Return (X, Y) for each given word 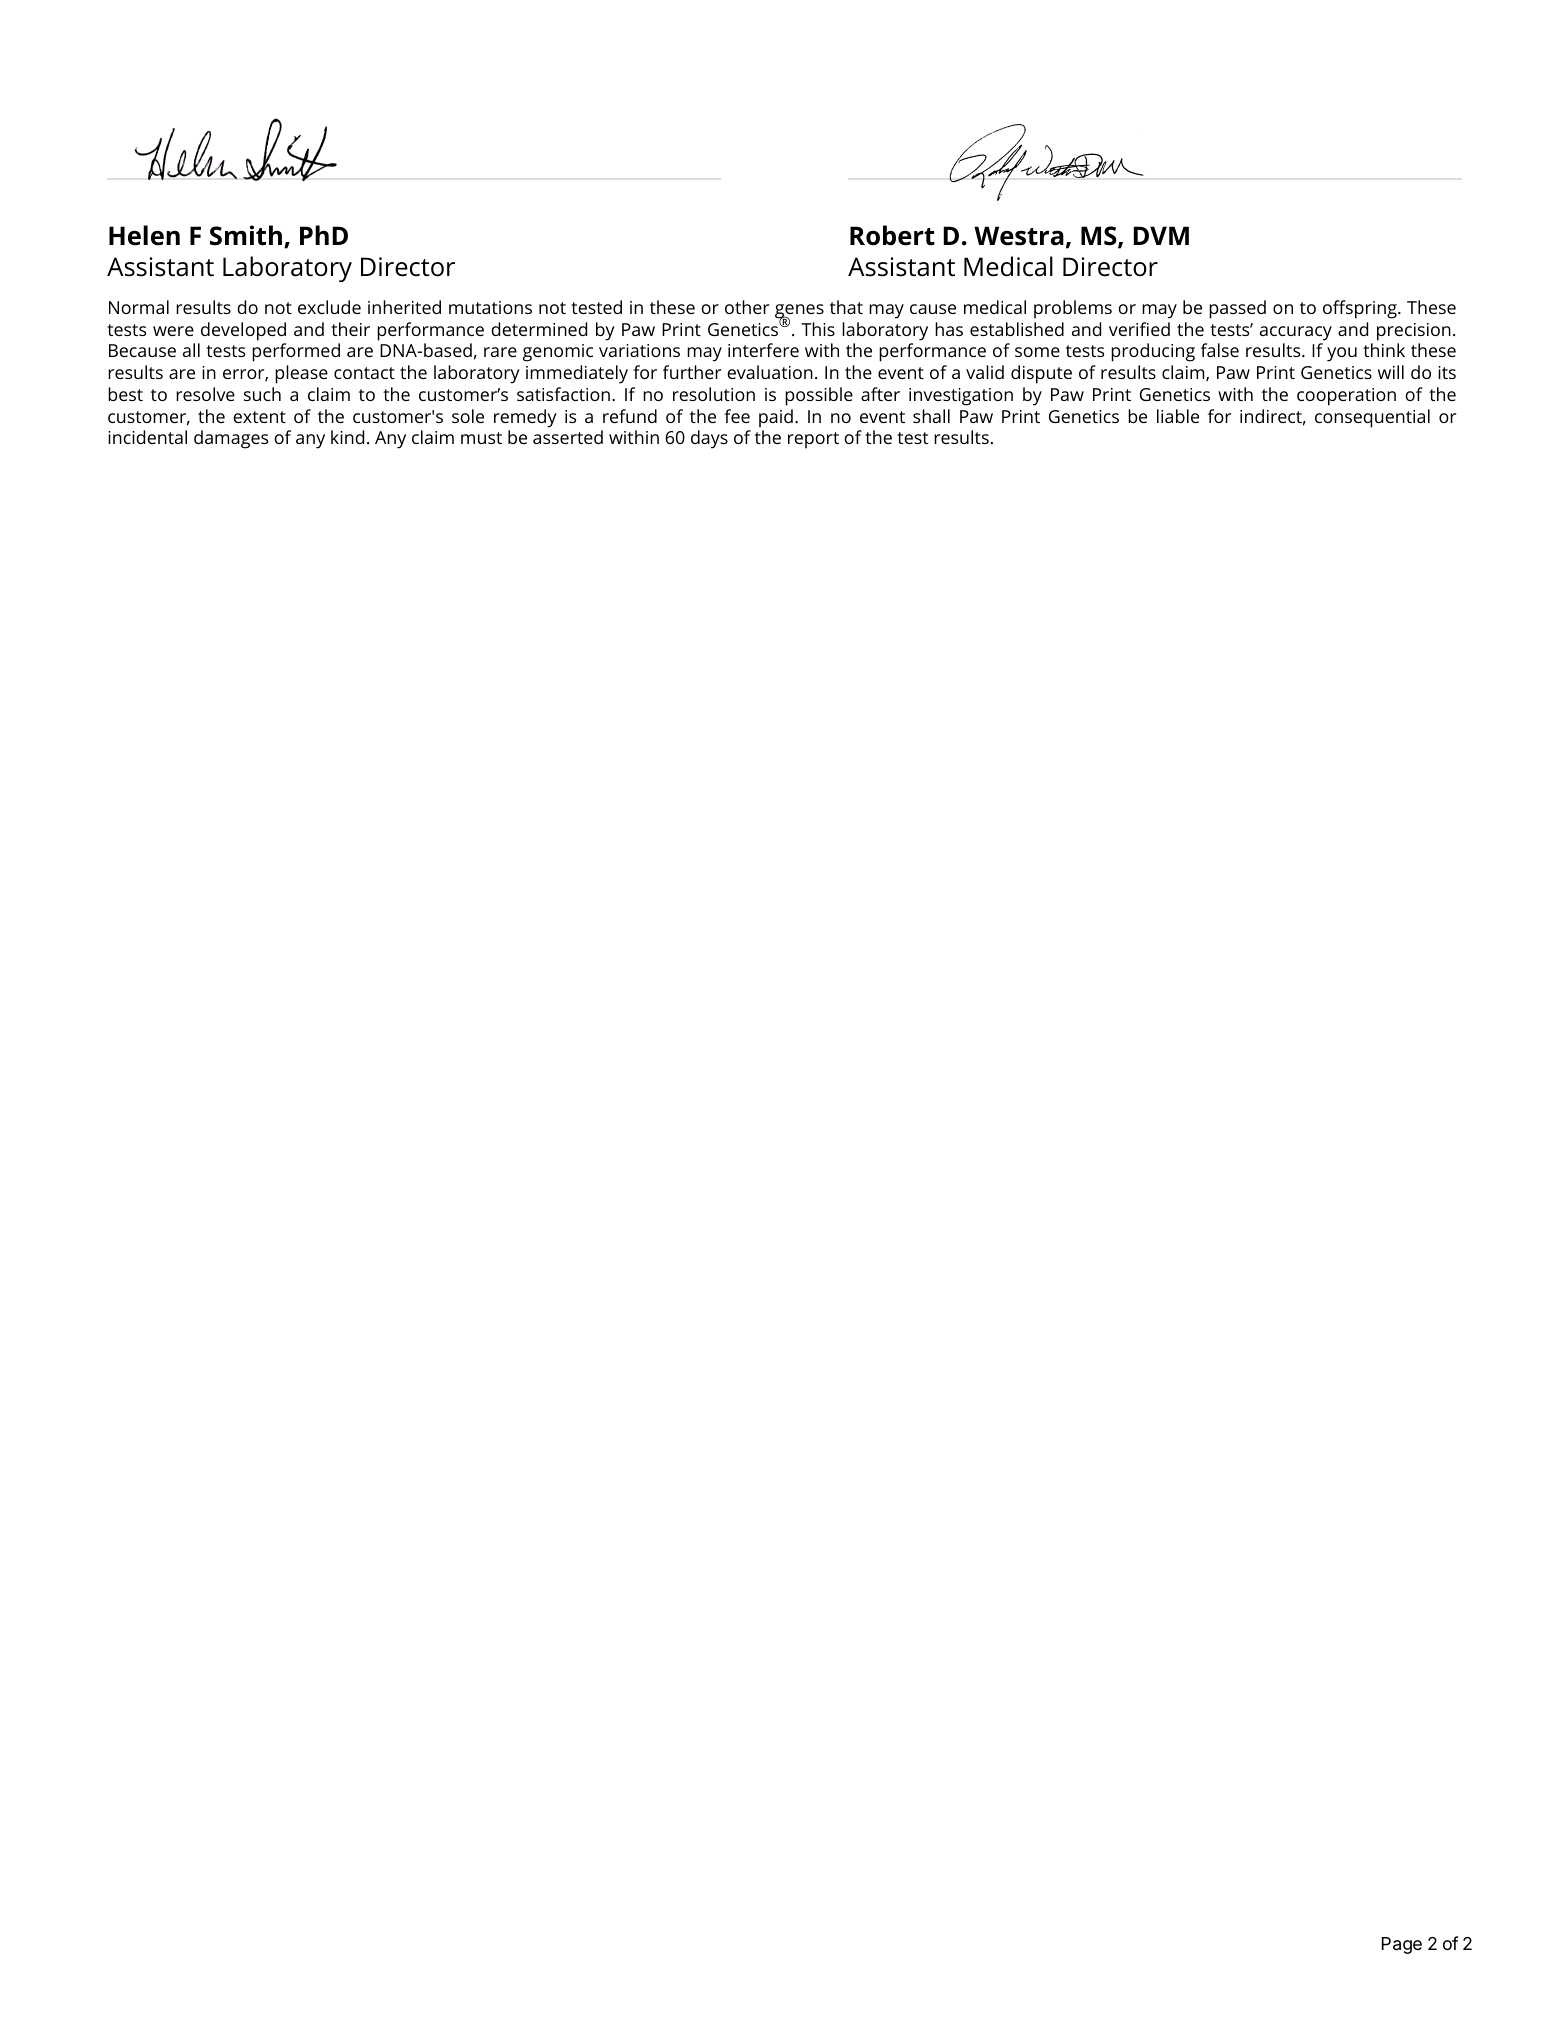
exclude (329, 307)
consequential (1372, 418)
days (709, 439)
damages (231, 439)
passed (1237, 309)
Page (1402, 1945)
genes (799, 312)
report (813, 440)
